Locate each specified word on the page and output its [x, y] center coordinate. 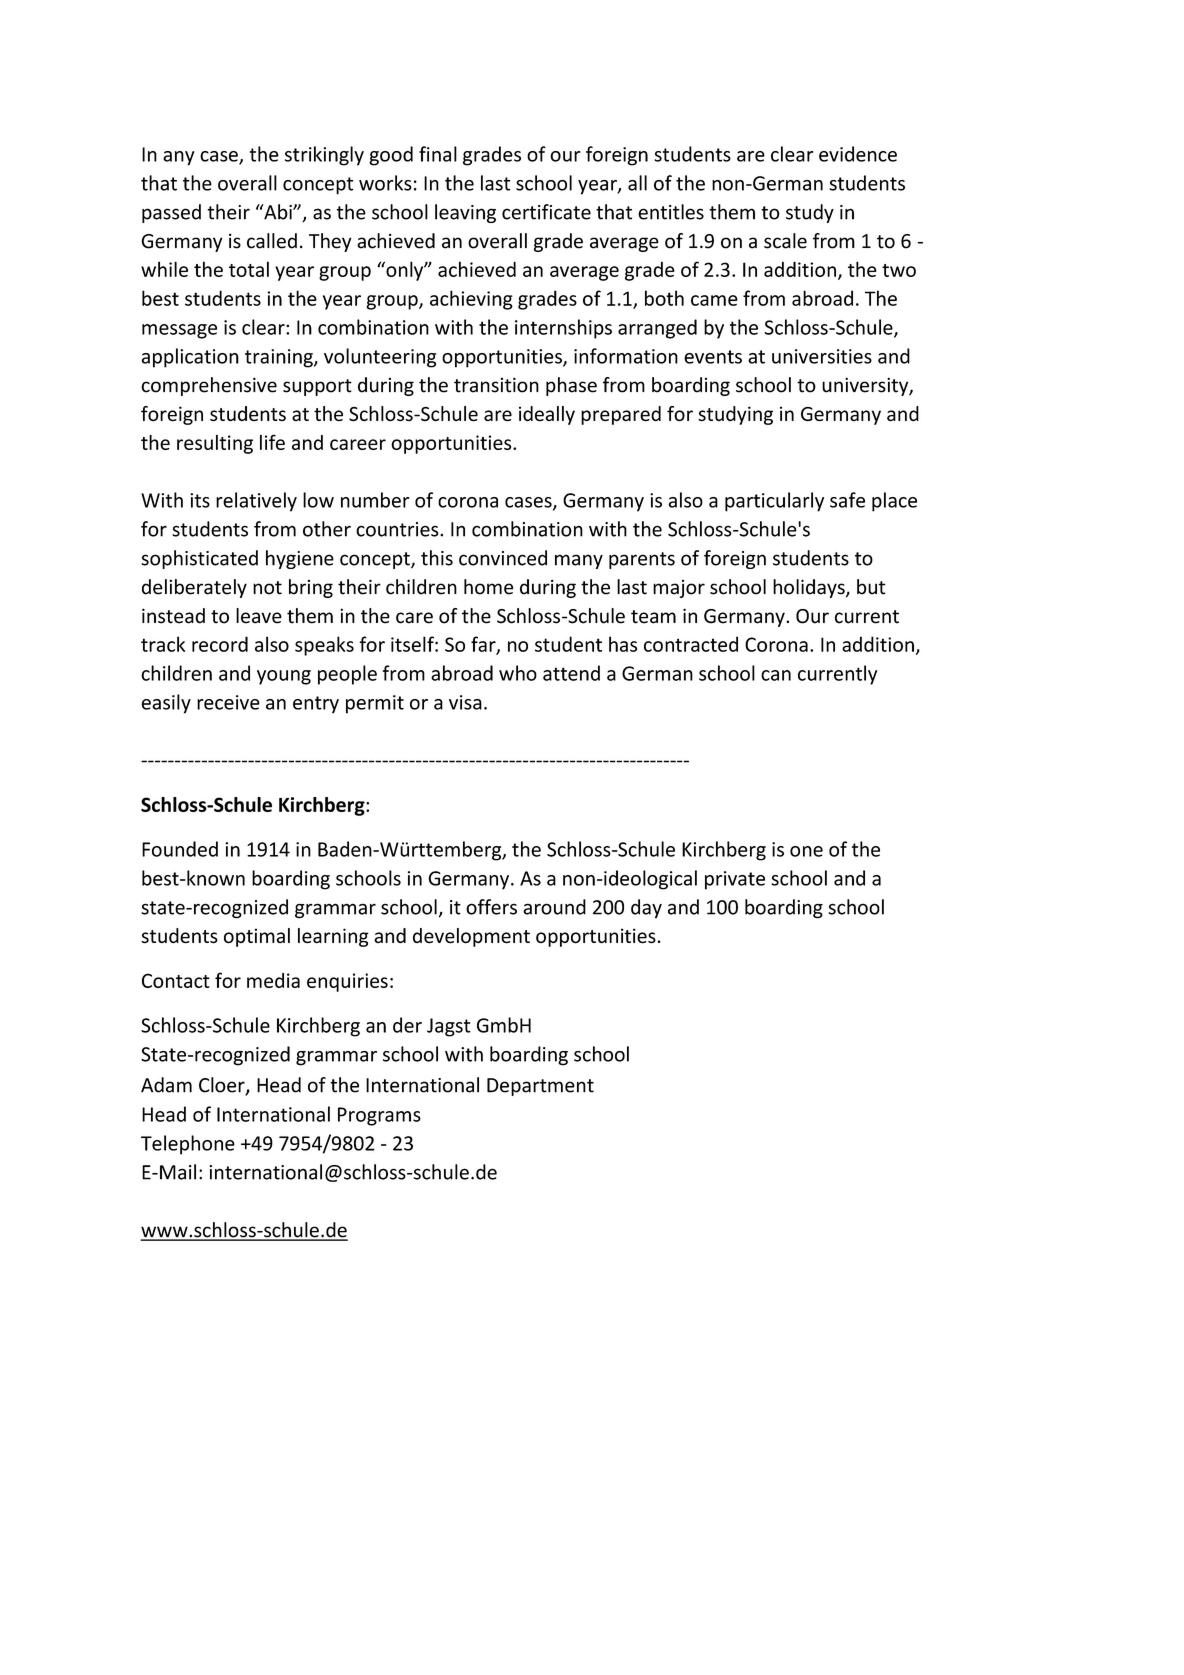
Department [540, 1087]
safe [847, 500]
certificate [546, 212]
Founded [180, 849]
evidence [858, 154]
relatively [256, 502]
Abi [278, 212]
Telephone [188, 1145]
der [407, 1025]
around [554, 907]
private [735, 880]
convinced [503, 558]
